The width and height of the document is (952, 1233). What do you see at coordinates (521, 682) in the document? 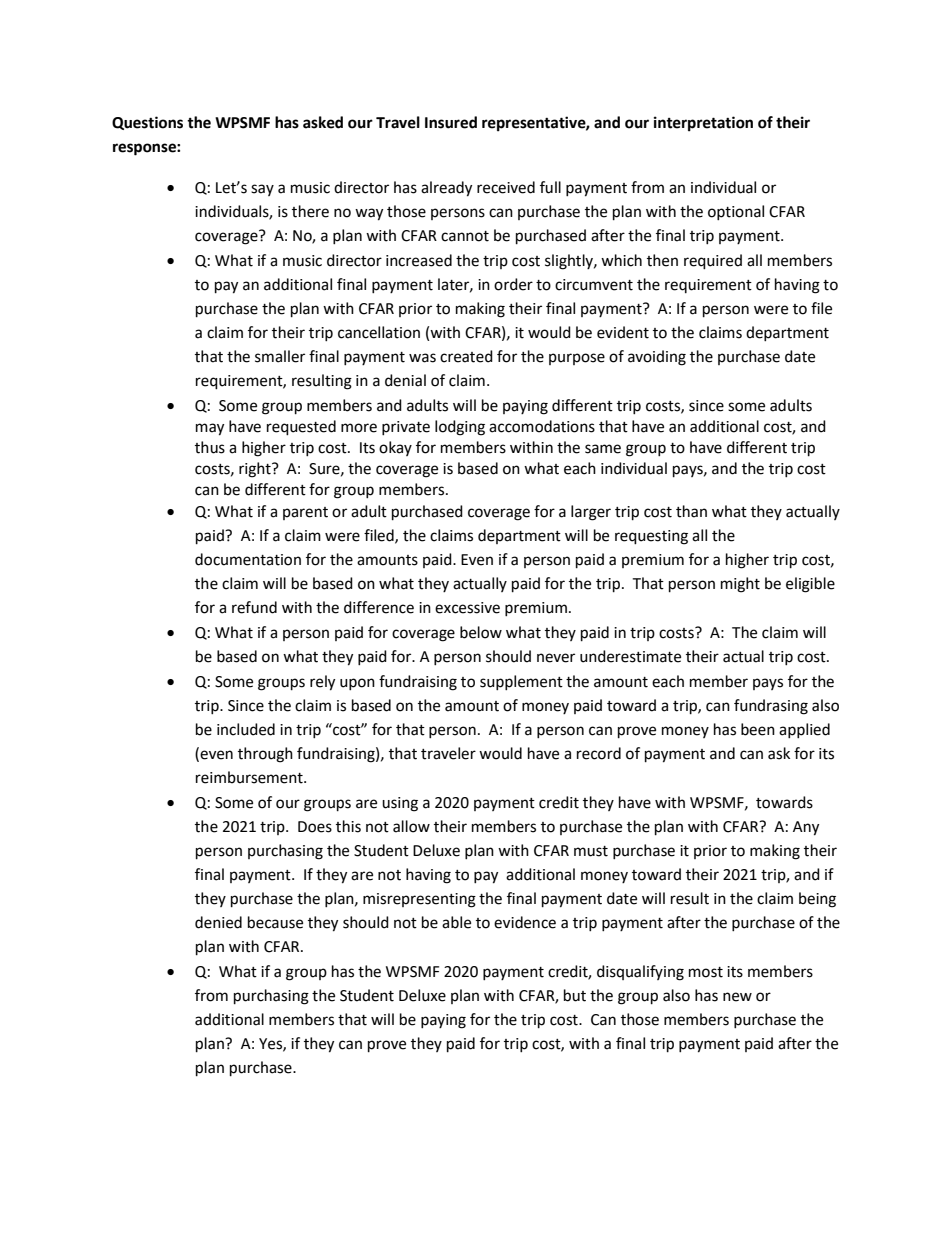
I see `supplement` at bounding box center [521, 682].
